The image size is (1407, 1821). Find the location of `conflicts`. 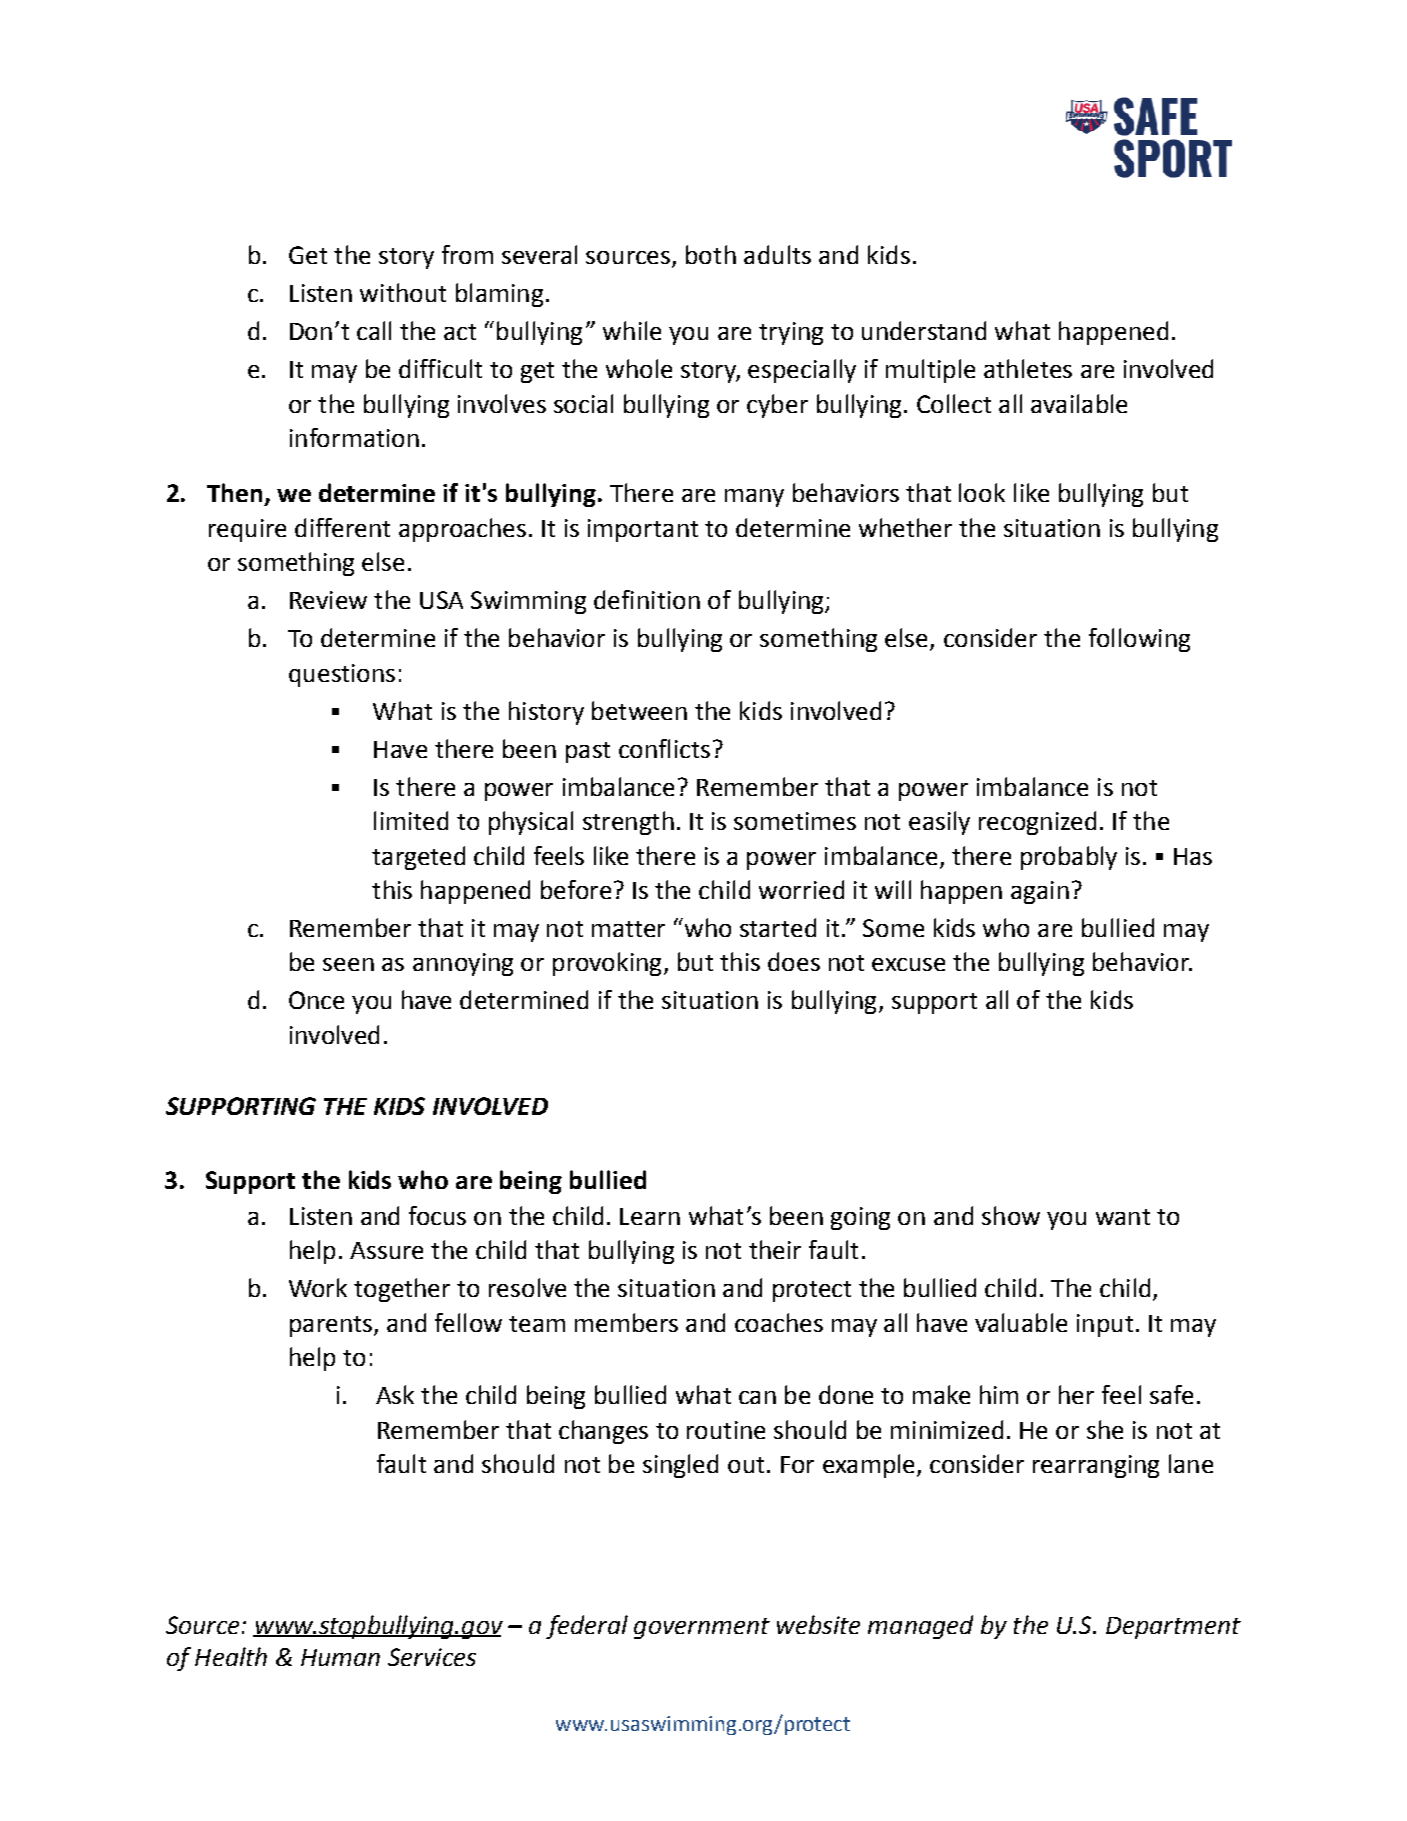

conflicts is located at coordinates (664, 748).
